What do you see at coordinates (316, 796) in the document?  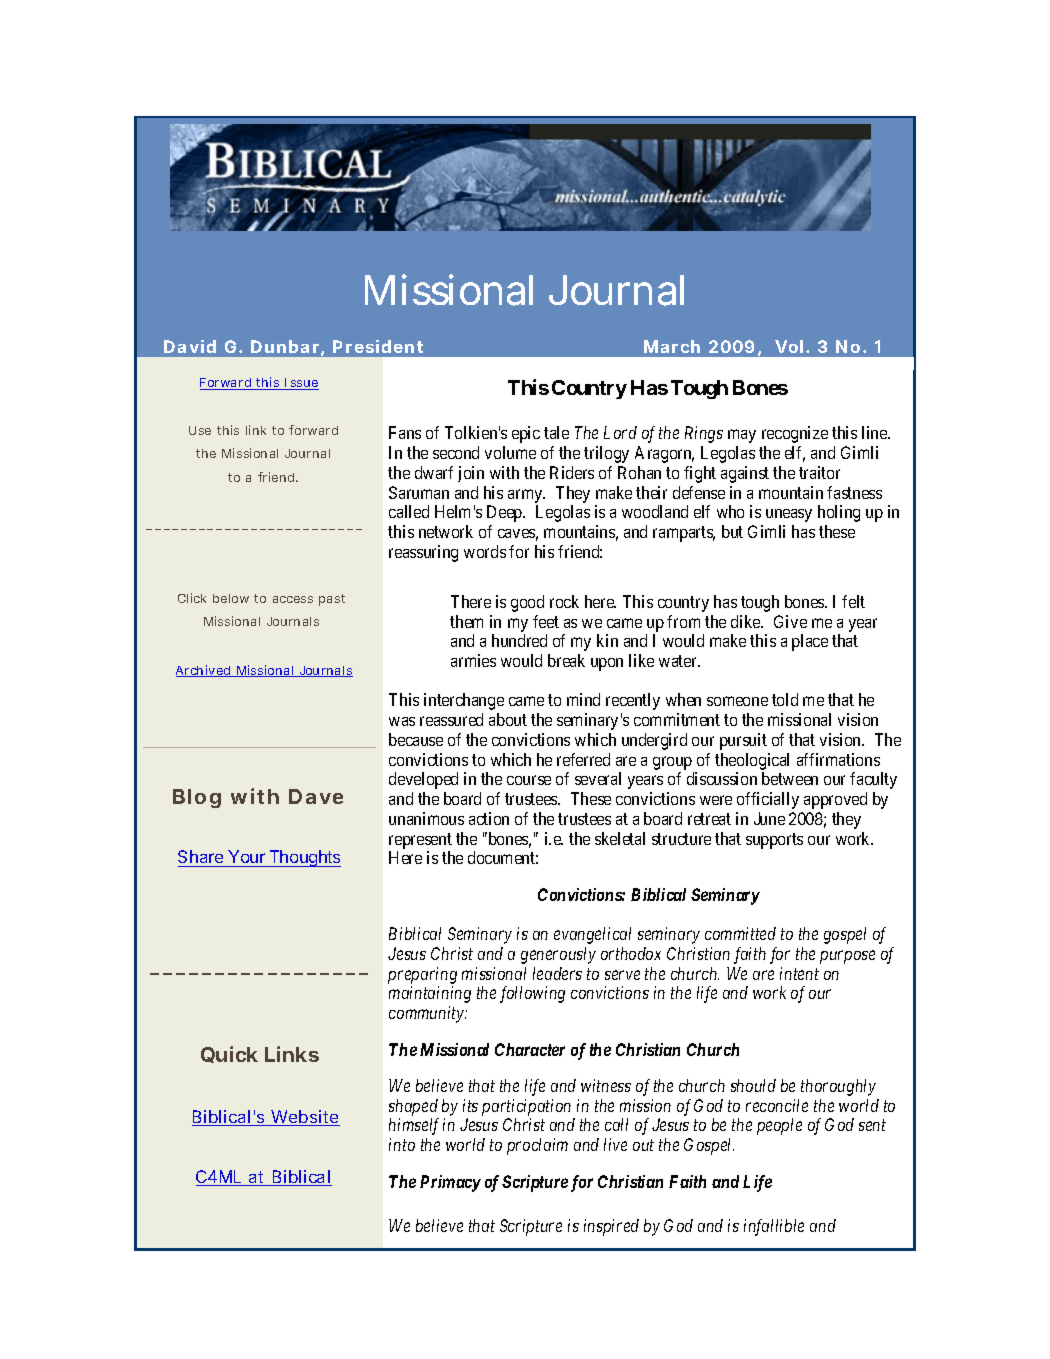 I see `Dave` at bounding box center [316, 796].
